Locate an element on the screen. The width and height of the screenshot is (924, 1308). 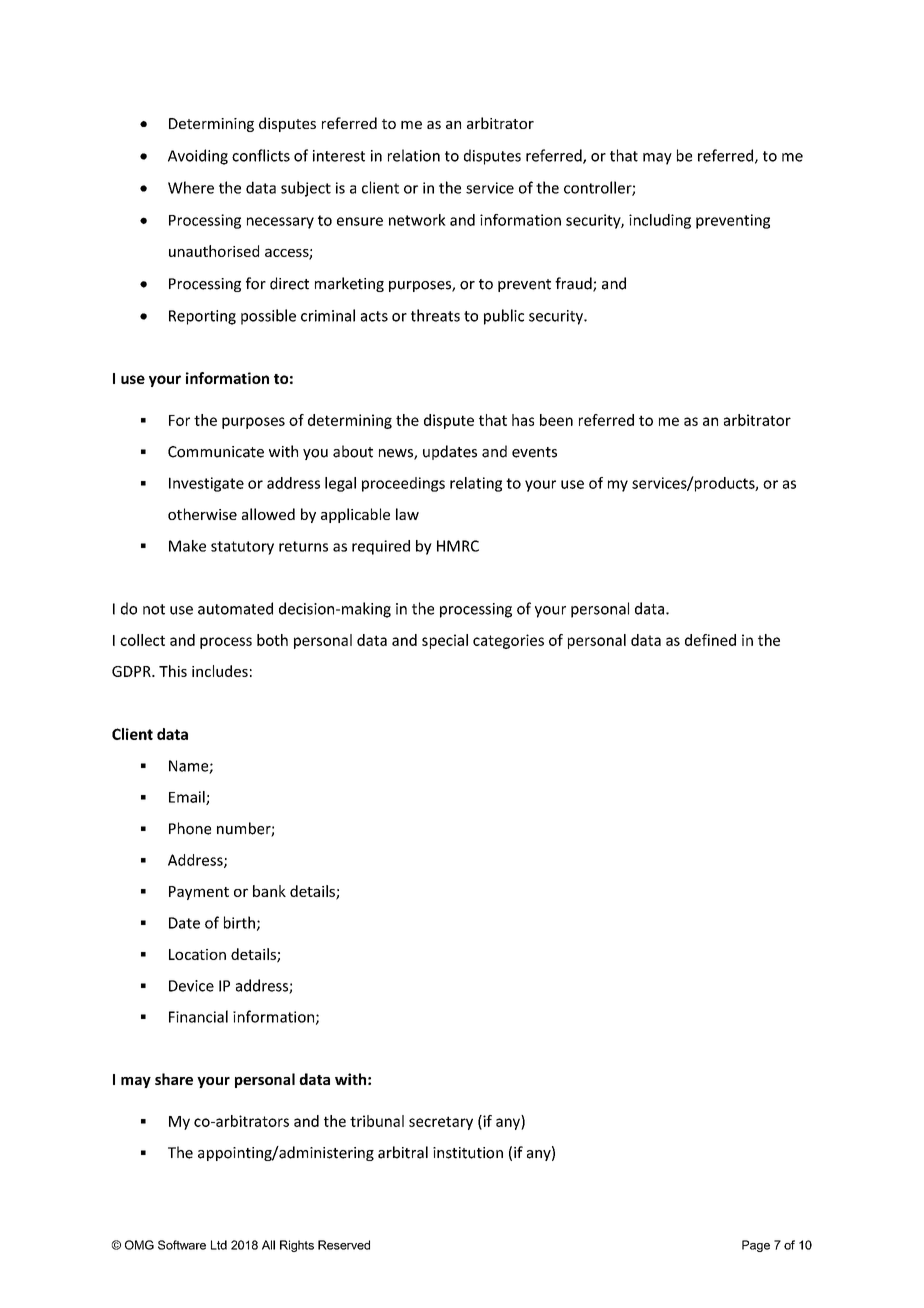
network is located at coordinates (417, 220).
